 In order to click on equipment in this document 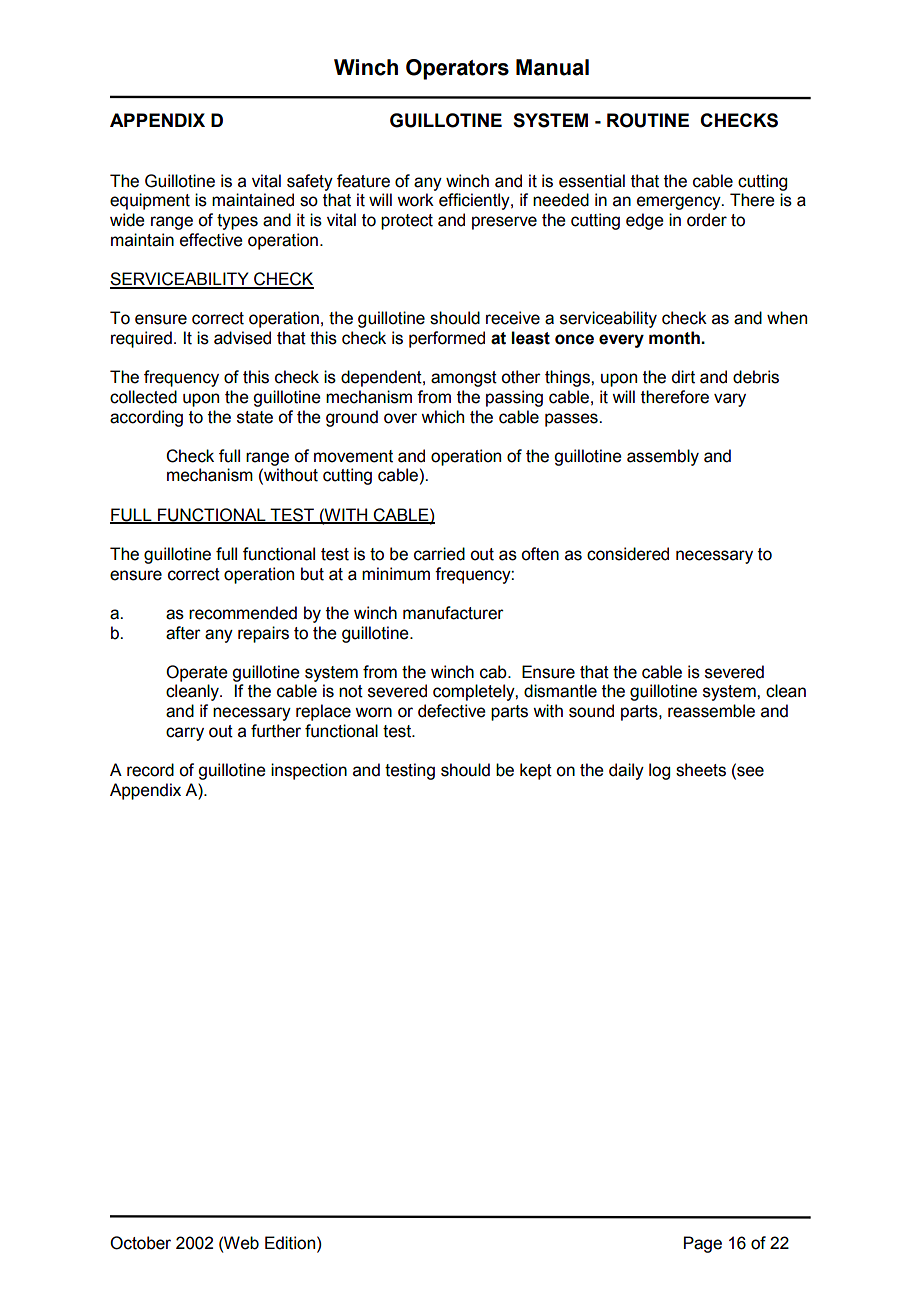, I will do `click(150, 201)`.
